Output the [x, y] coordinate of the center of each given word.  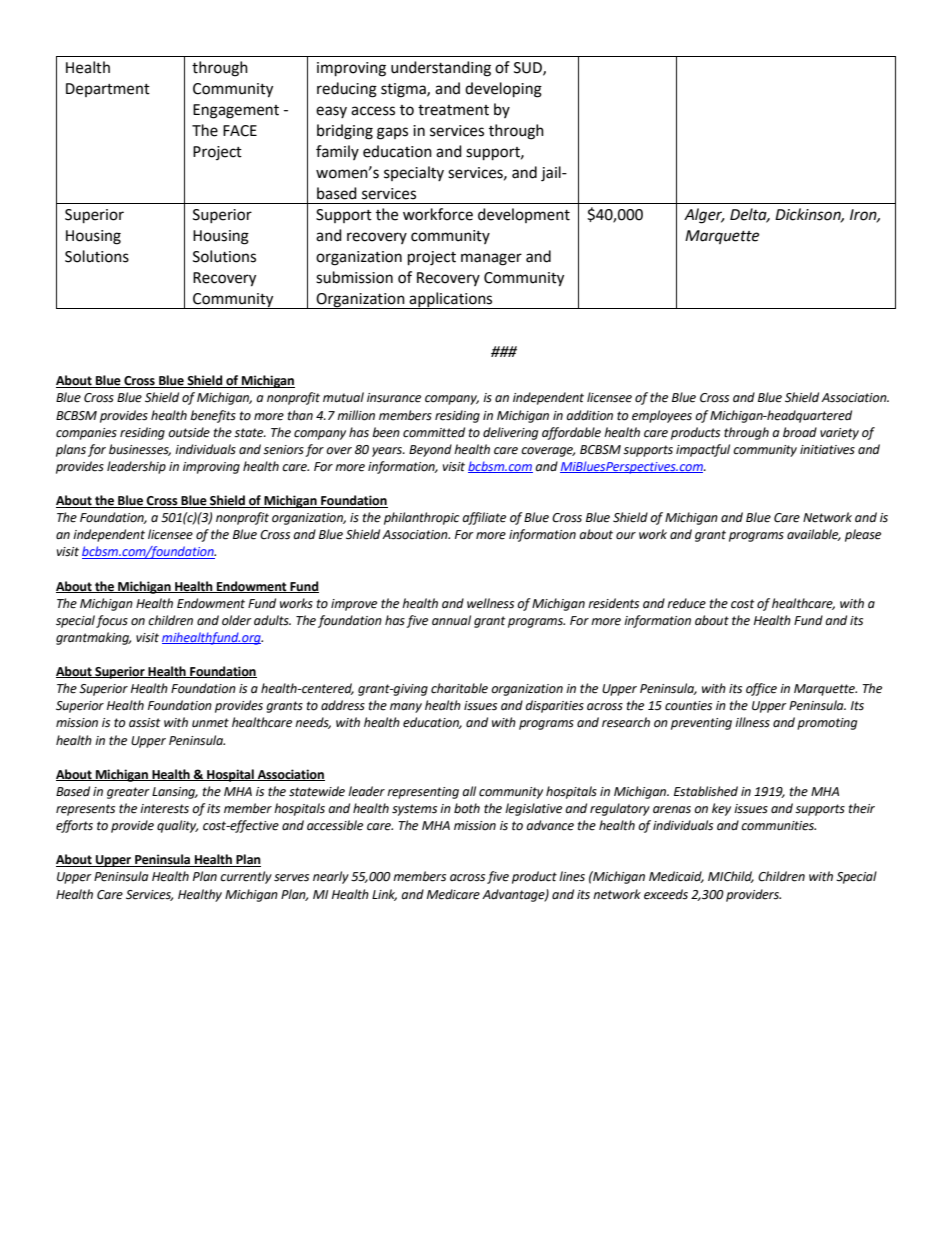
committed [434, 432]
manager [491, 259]
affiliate [484, 518]
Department [108, 90]
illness [752, 722]
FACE [240, 131]
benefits [213, 416]
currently [246, 877]
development [524, 215]
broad [800, 432]
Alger [704, 216]
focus [112, 621]
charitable [459, 688]
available [814, 535]
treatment [453, 110]
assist [145, 723]
